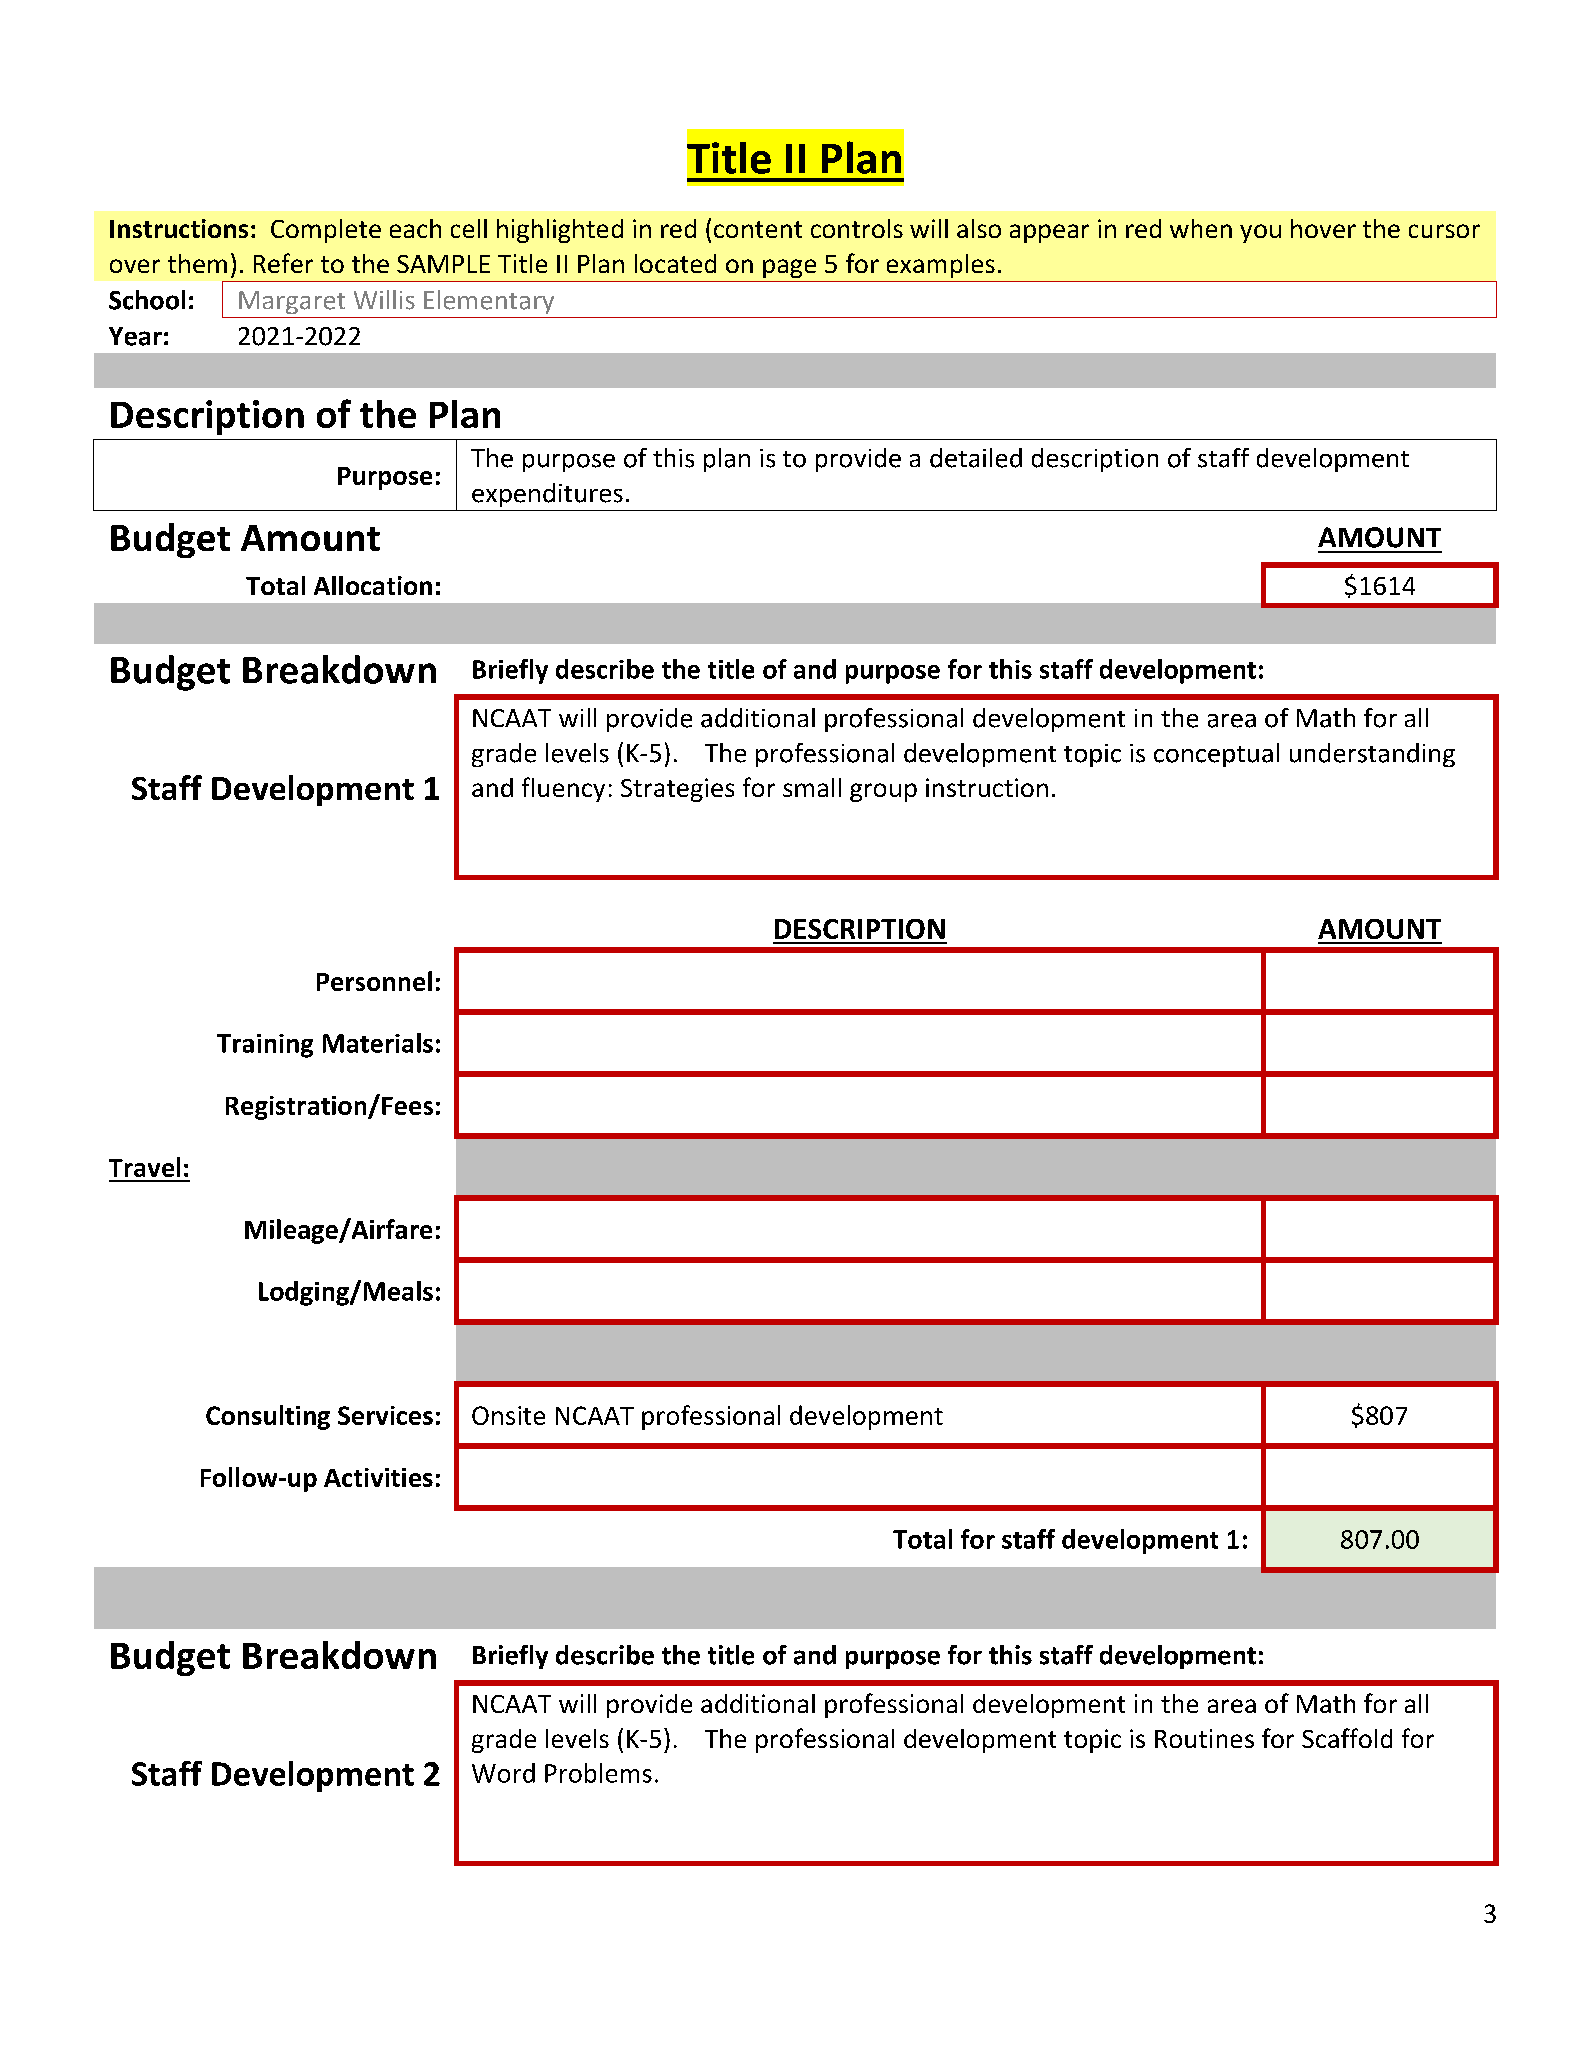 The width and height of the screenshot is (1591, 2059). What do you see at coordinates (283, 263) in the screenshot?
I see `Refer` at bounding box center [283, 263].
